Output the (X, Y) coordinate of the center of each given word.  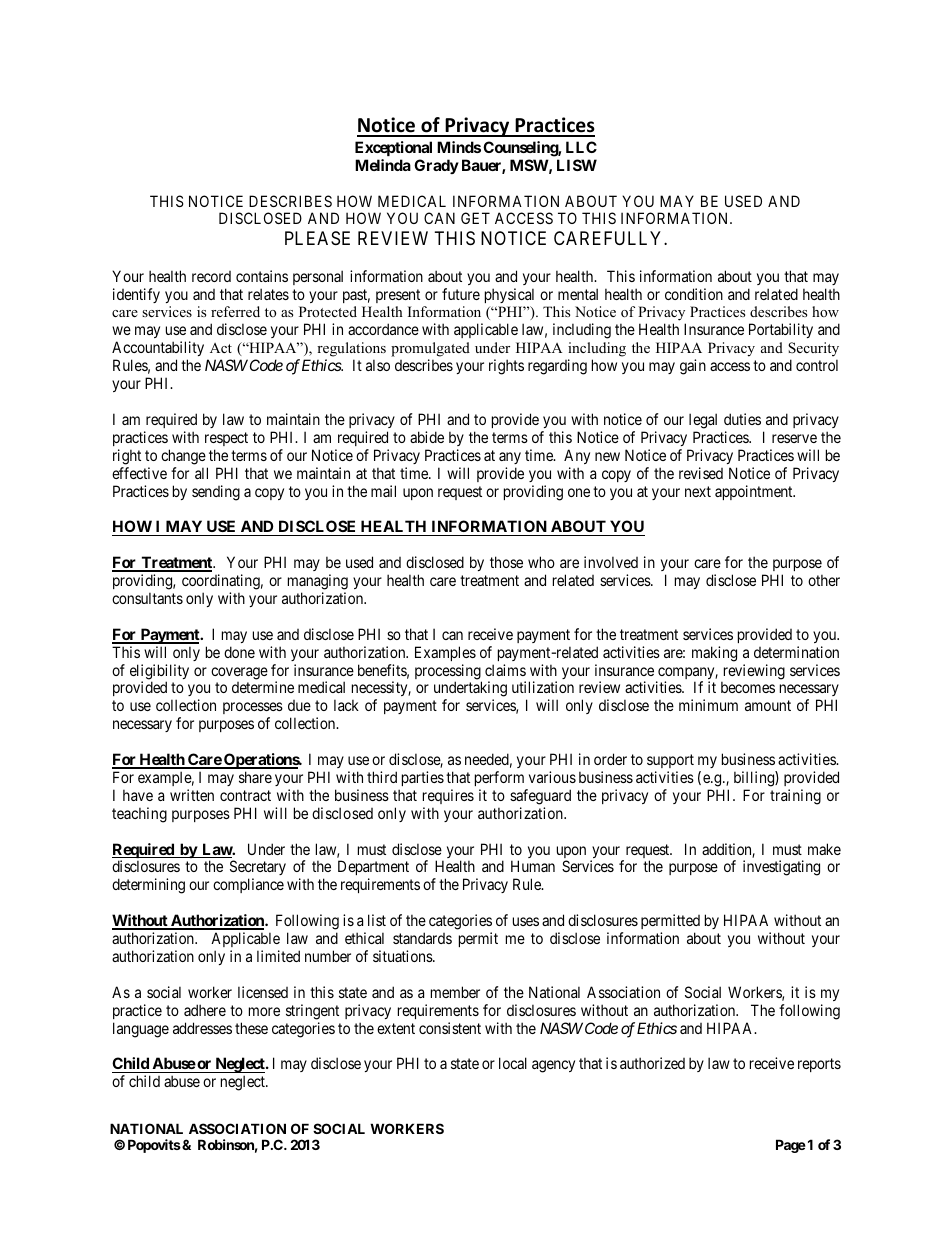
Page (791, 1146)
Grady (436, 166)
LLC (581, 147)
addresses (202, 1028)
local (513, 1063)
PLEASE (317, 238)
